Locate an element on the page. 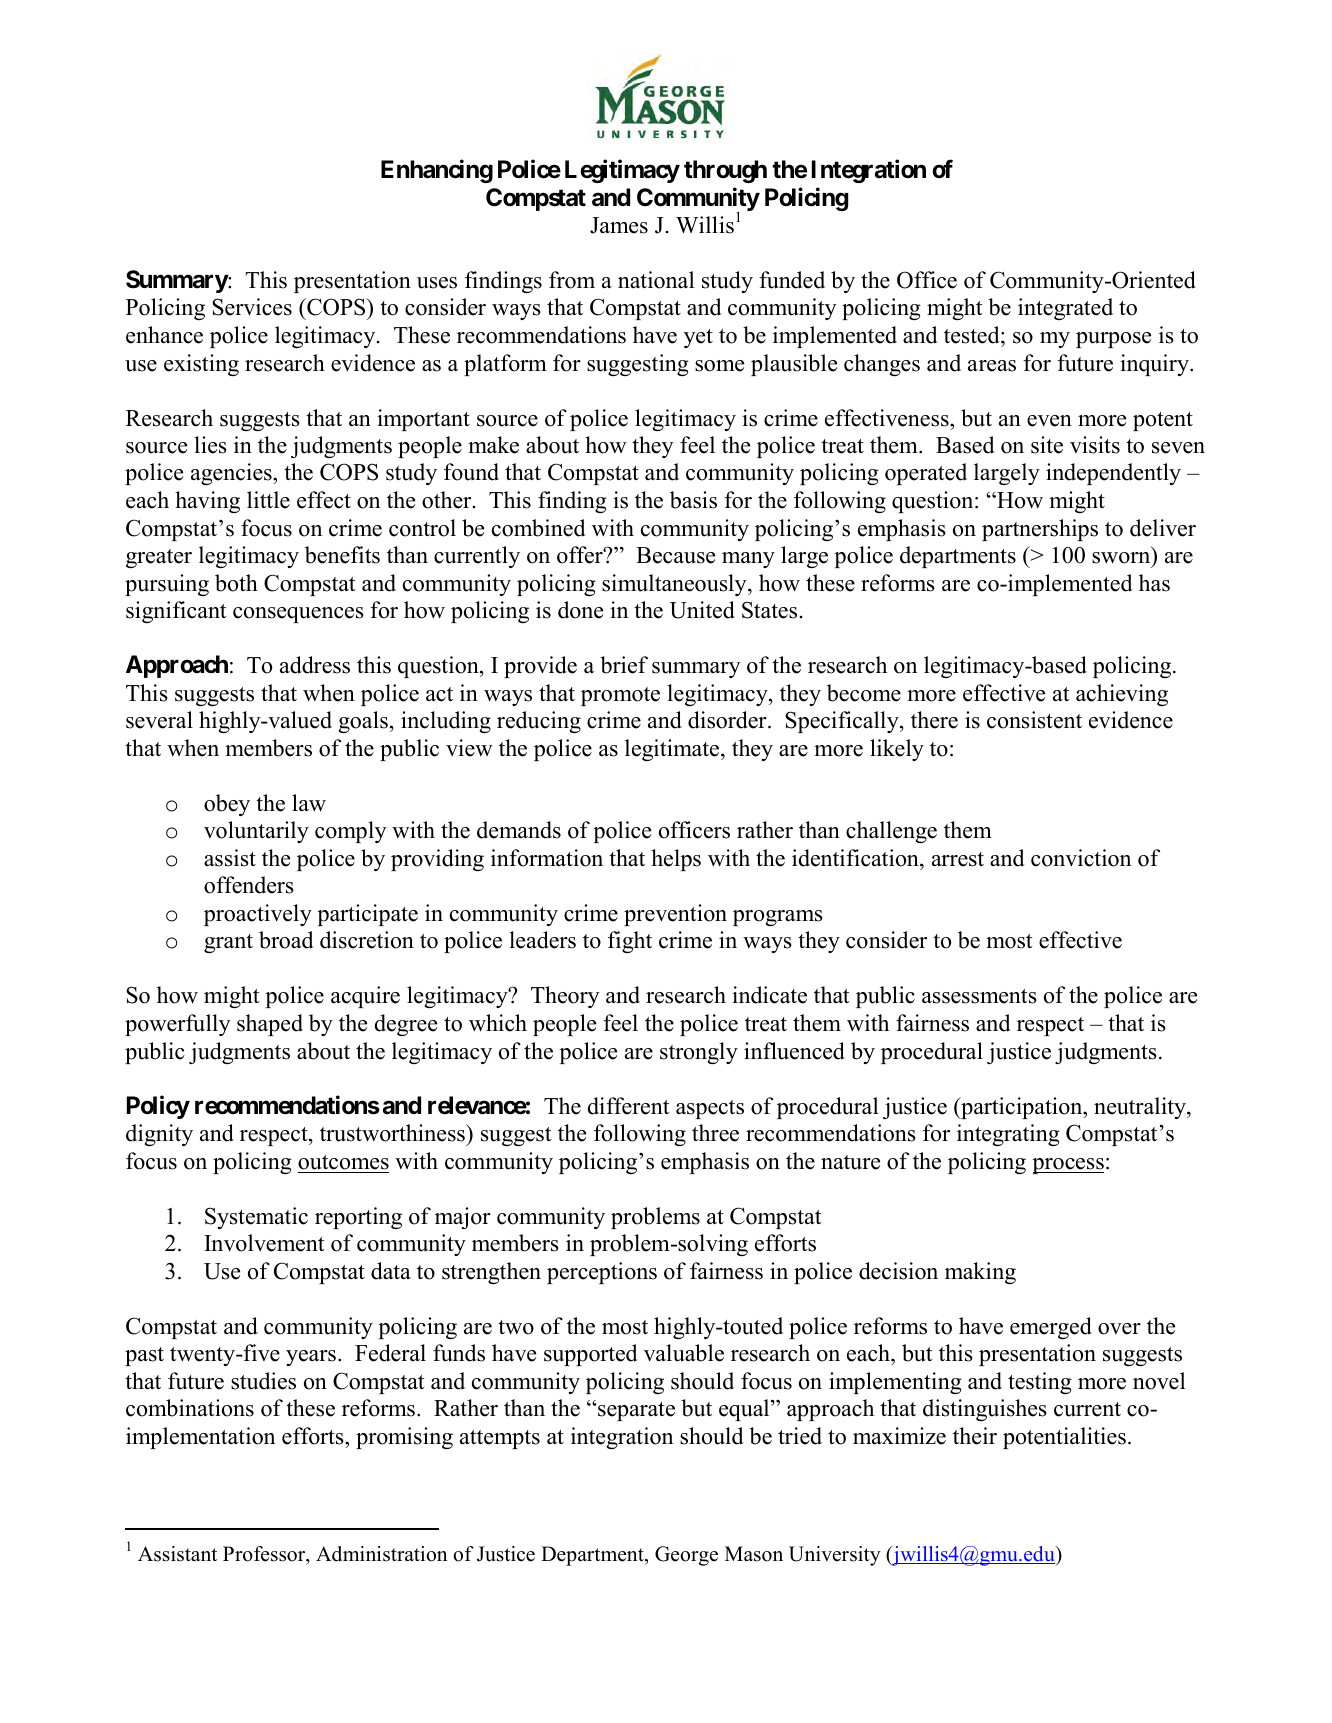 The width and height of the document is (1332, 1723). their is located at coordinates (975, 1436).
